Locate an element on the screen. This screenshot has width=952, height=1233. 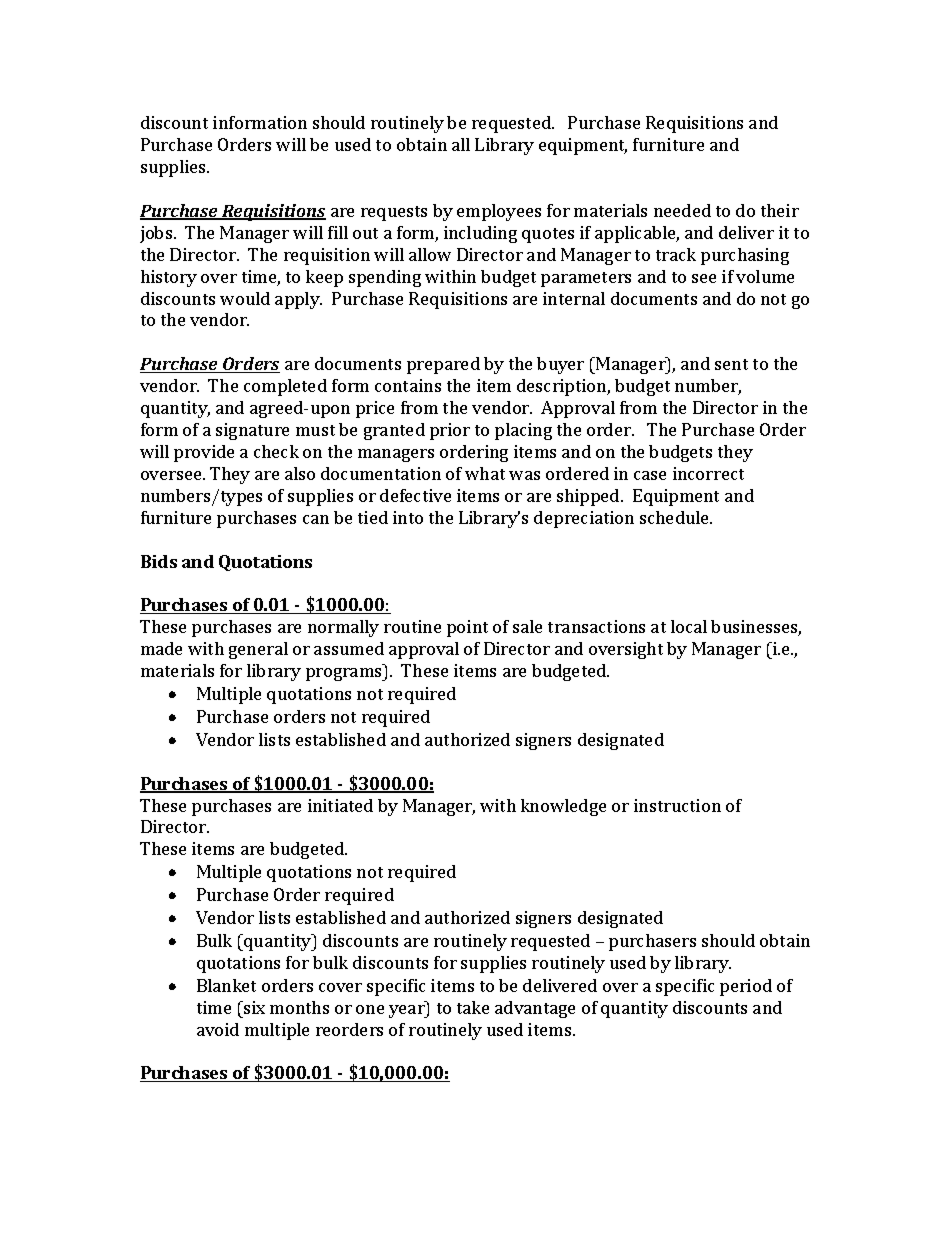
six is located at coordinates (253, 1007).
